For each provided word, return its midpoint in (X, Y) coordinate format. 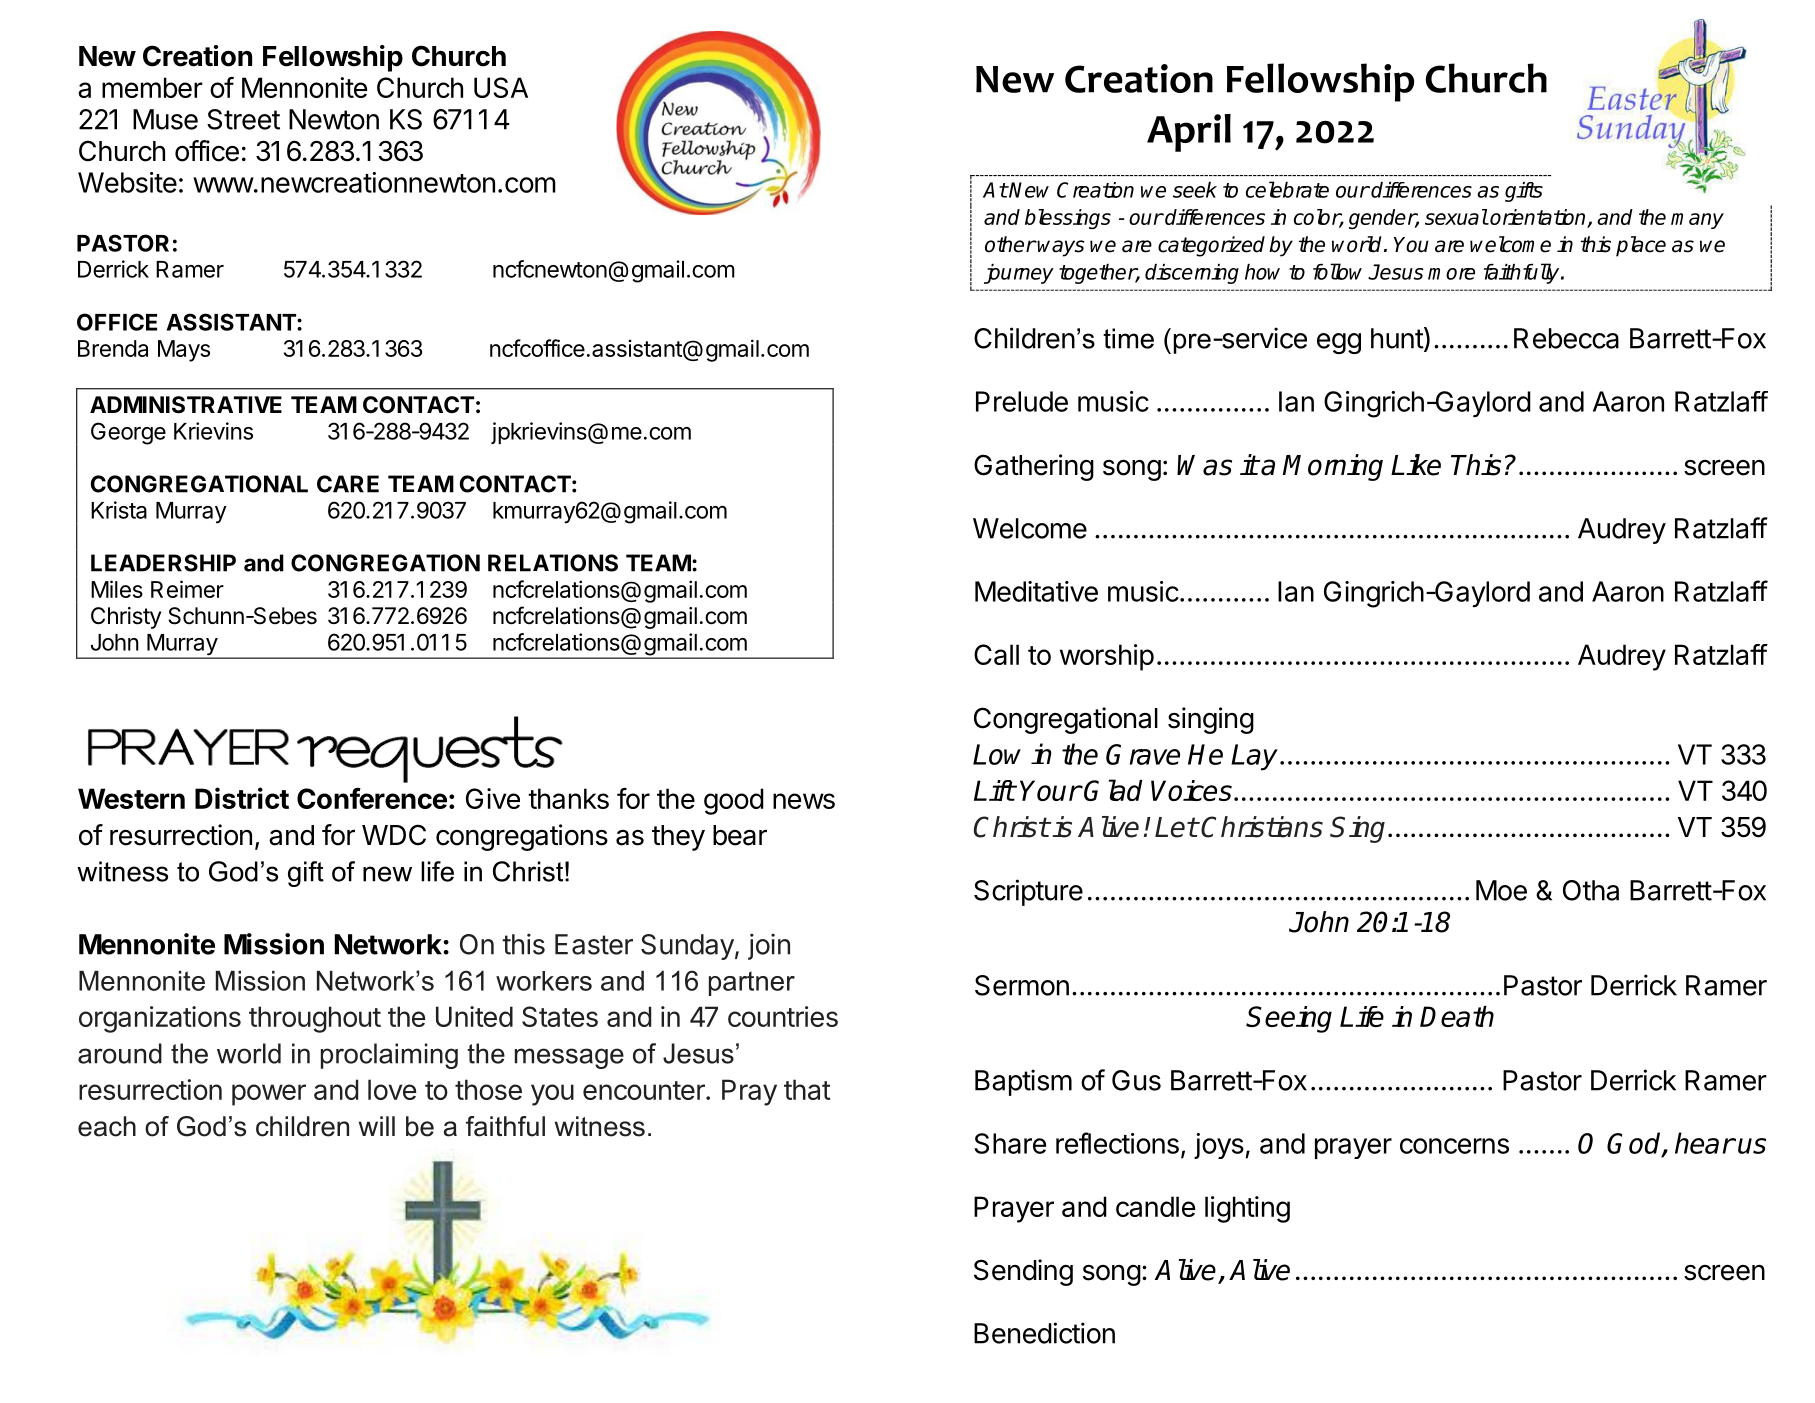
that (807, 1089)
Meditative (1036, 591)
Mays (184, 351)
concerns (1454, 1146)
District (242, 798)
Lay (1254, 757)
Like (1416, 465)
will (377, 1126)
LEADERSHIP (163, 563)
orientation (1538, 218)
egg (1339, 343)
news (804, 801)
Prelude (1022, 401)
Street (243, 119)
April (1189, 133)
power (269, 1095)
